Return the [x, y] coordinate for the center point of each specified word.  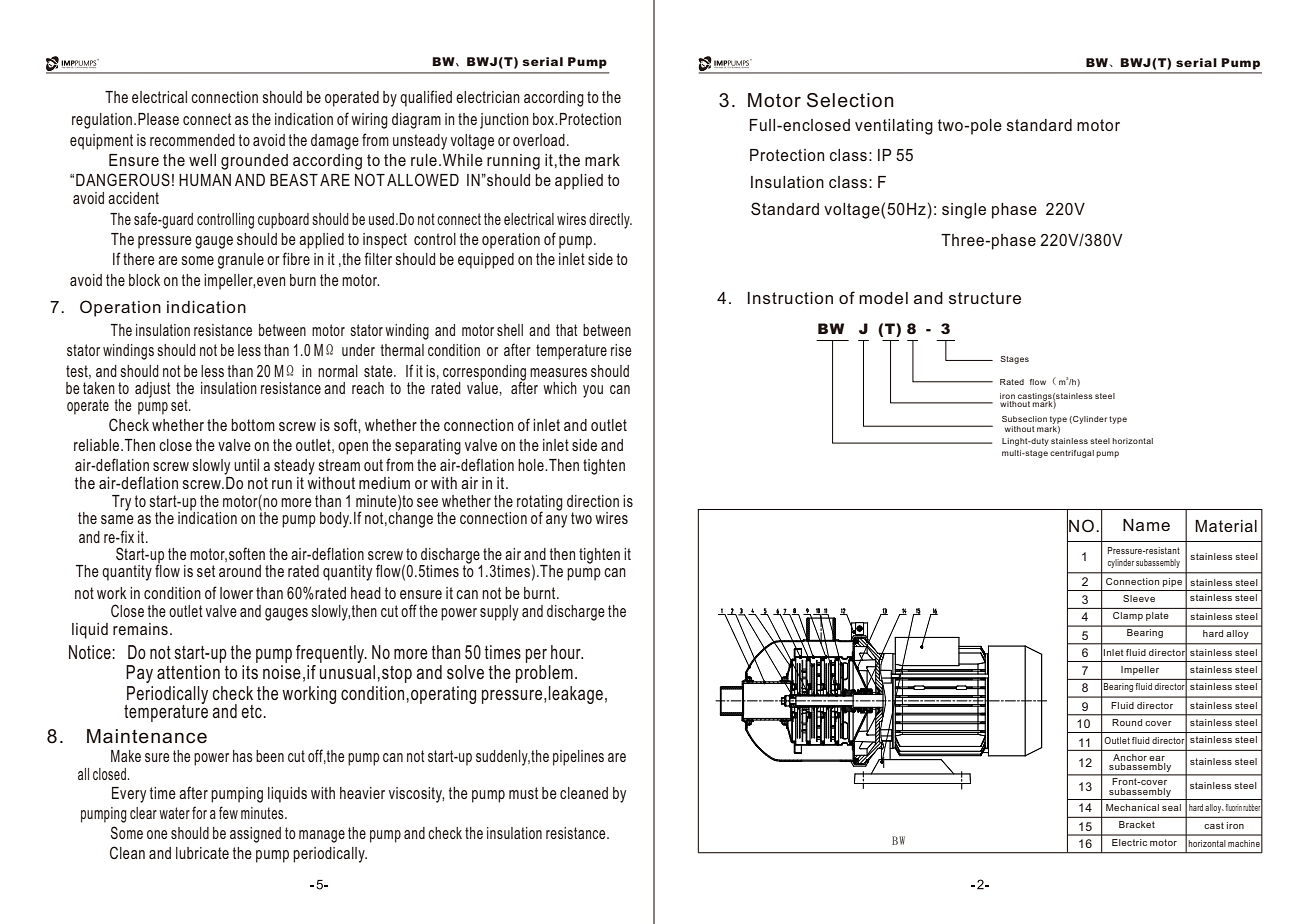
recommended [192, 140]
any [556, 521]
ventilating [894, 127]
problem [544, 674]
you [593, 391]
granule [241, 261]
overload [539, 140]
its [250, 672]
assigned [255, 835]
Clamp [1128, 616]
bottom [253, 425]
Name [1146, 525]
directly [610, 221]
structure [985, 298]
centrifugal [1072, 454]
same [117, 519]
